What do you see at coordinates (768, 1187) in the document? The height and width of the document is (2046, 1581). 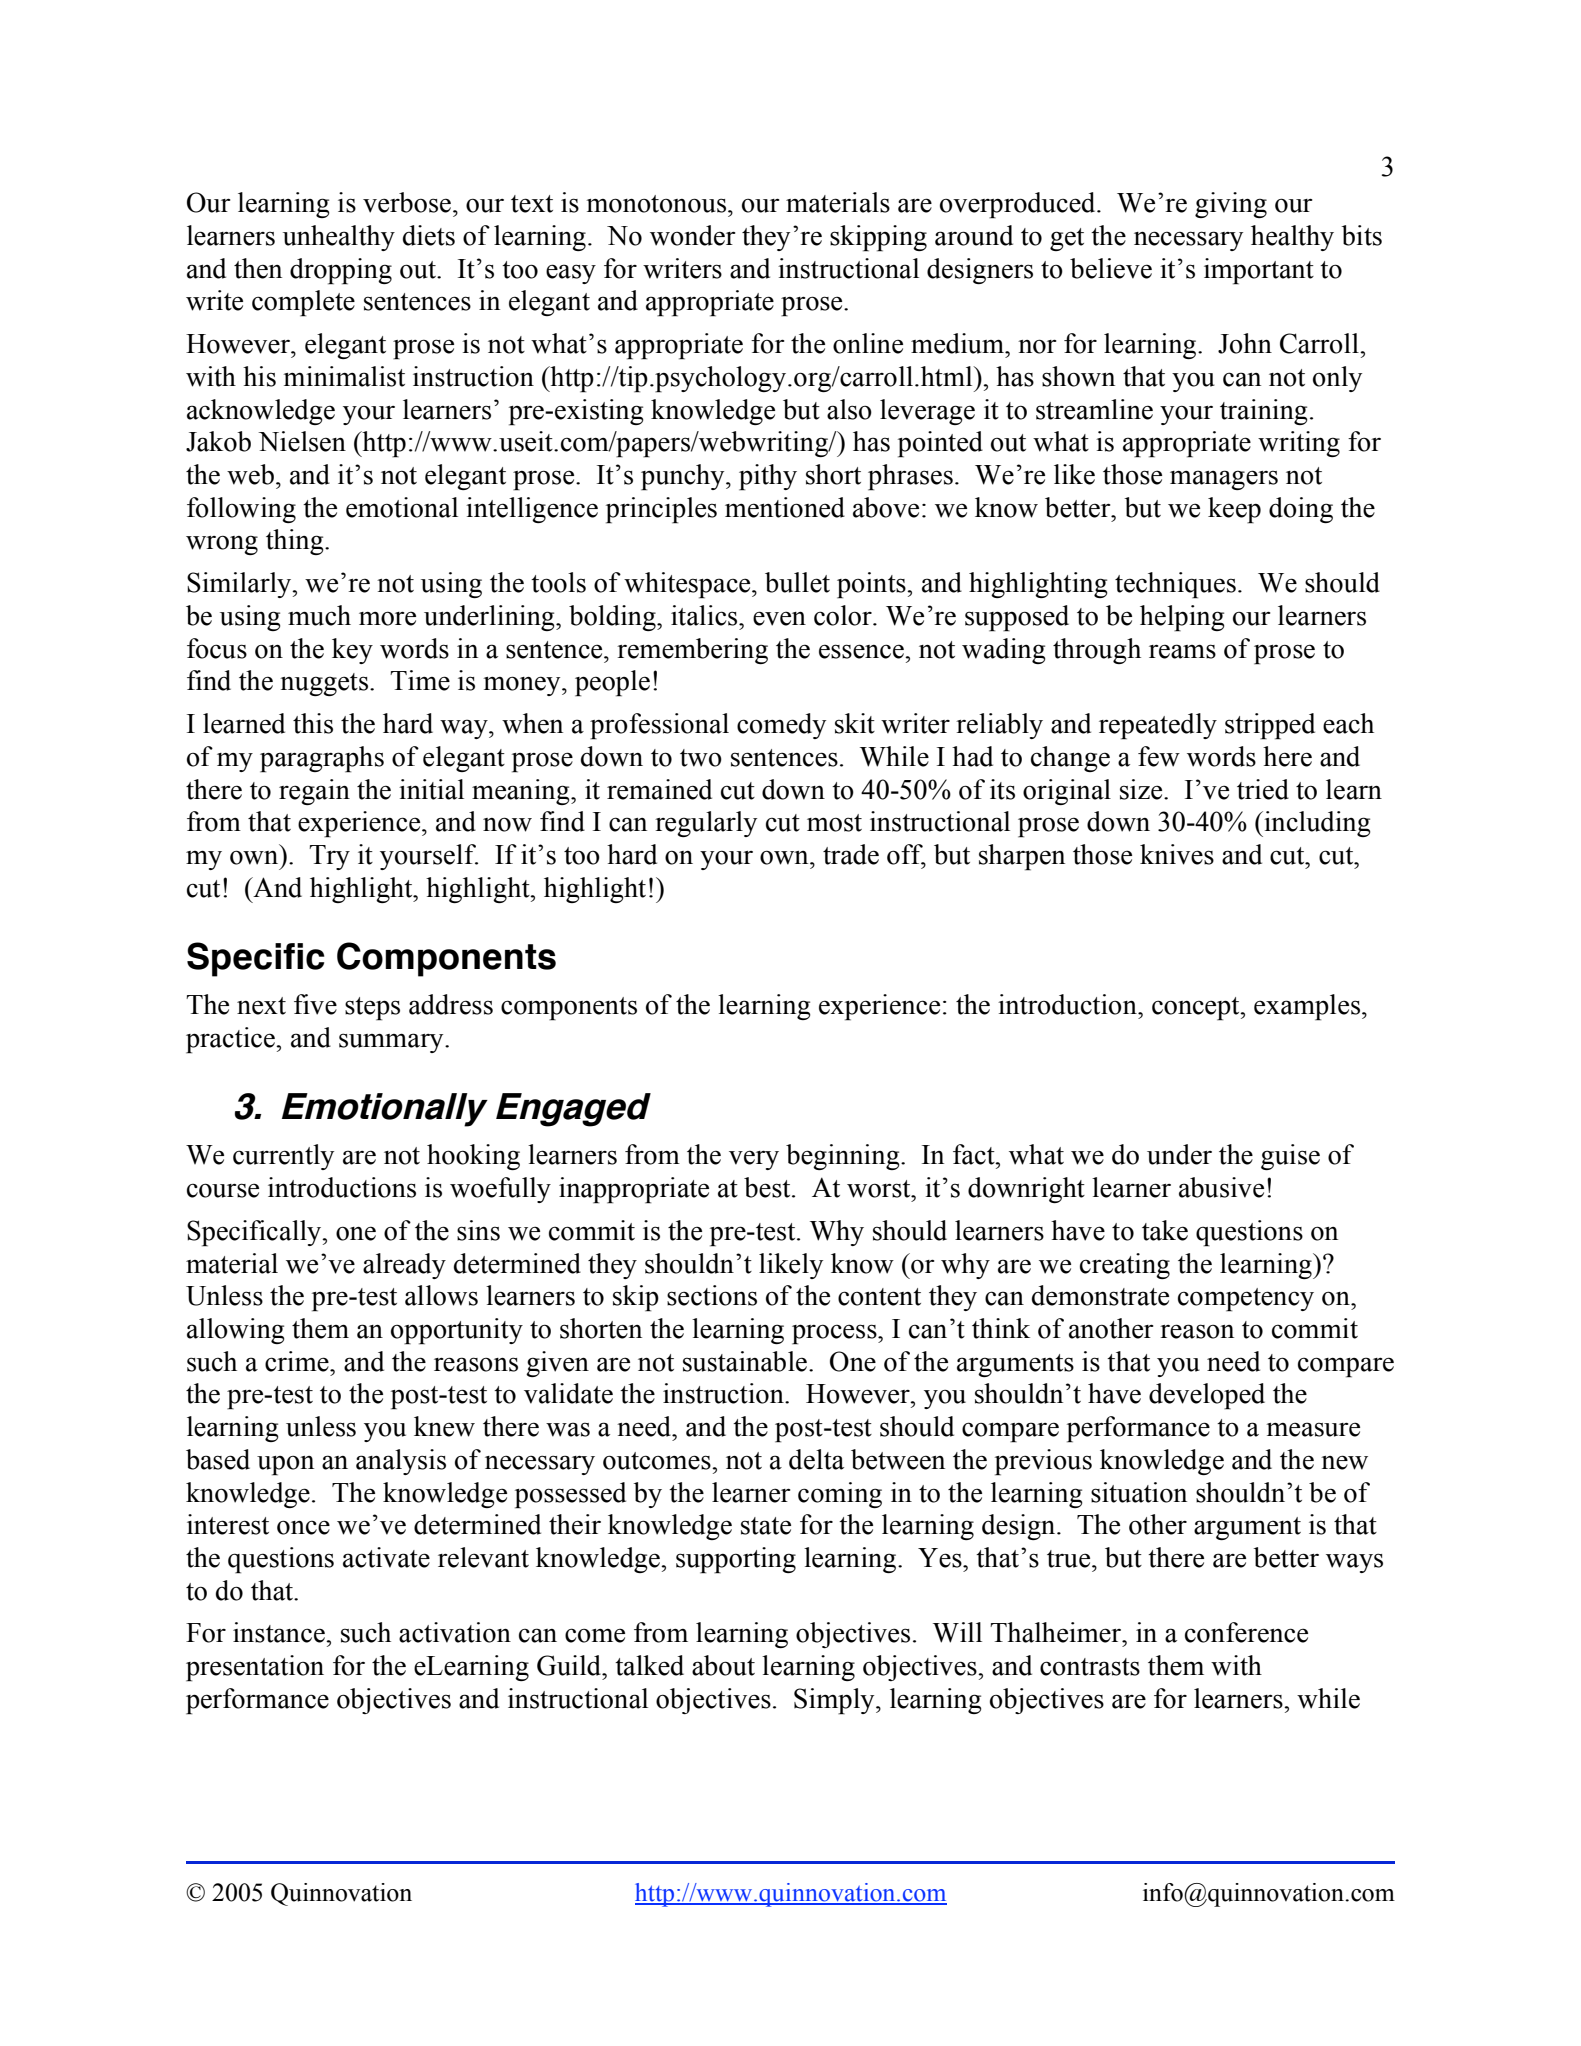 I see `best` at bounding box center [768, 1187].
